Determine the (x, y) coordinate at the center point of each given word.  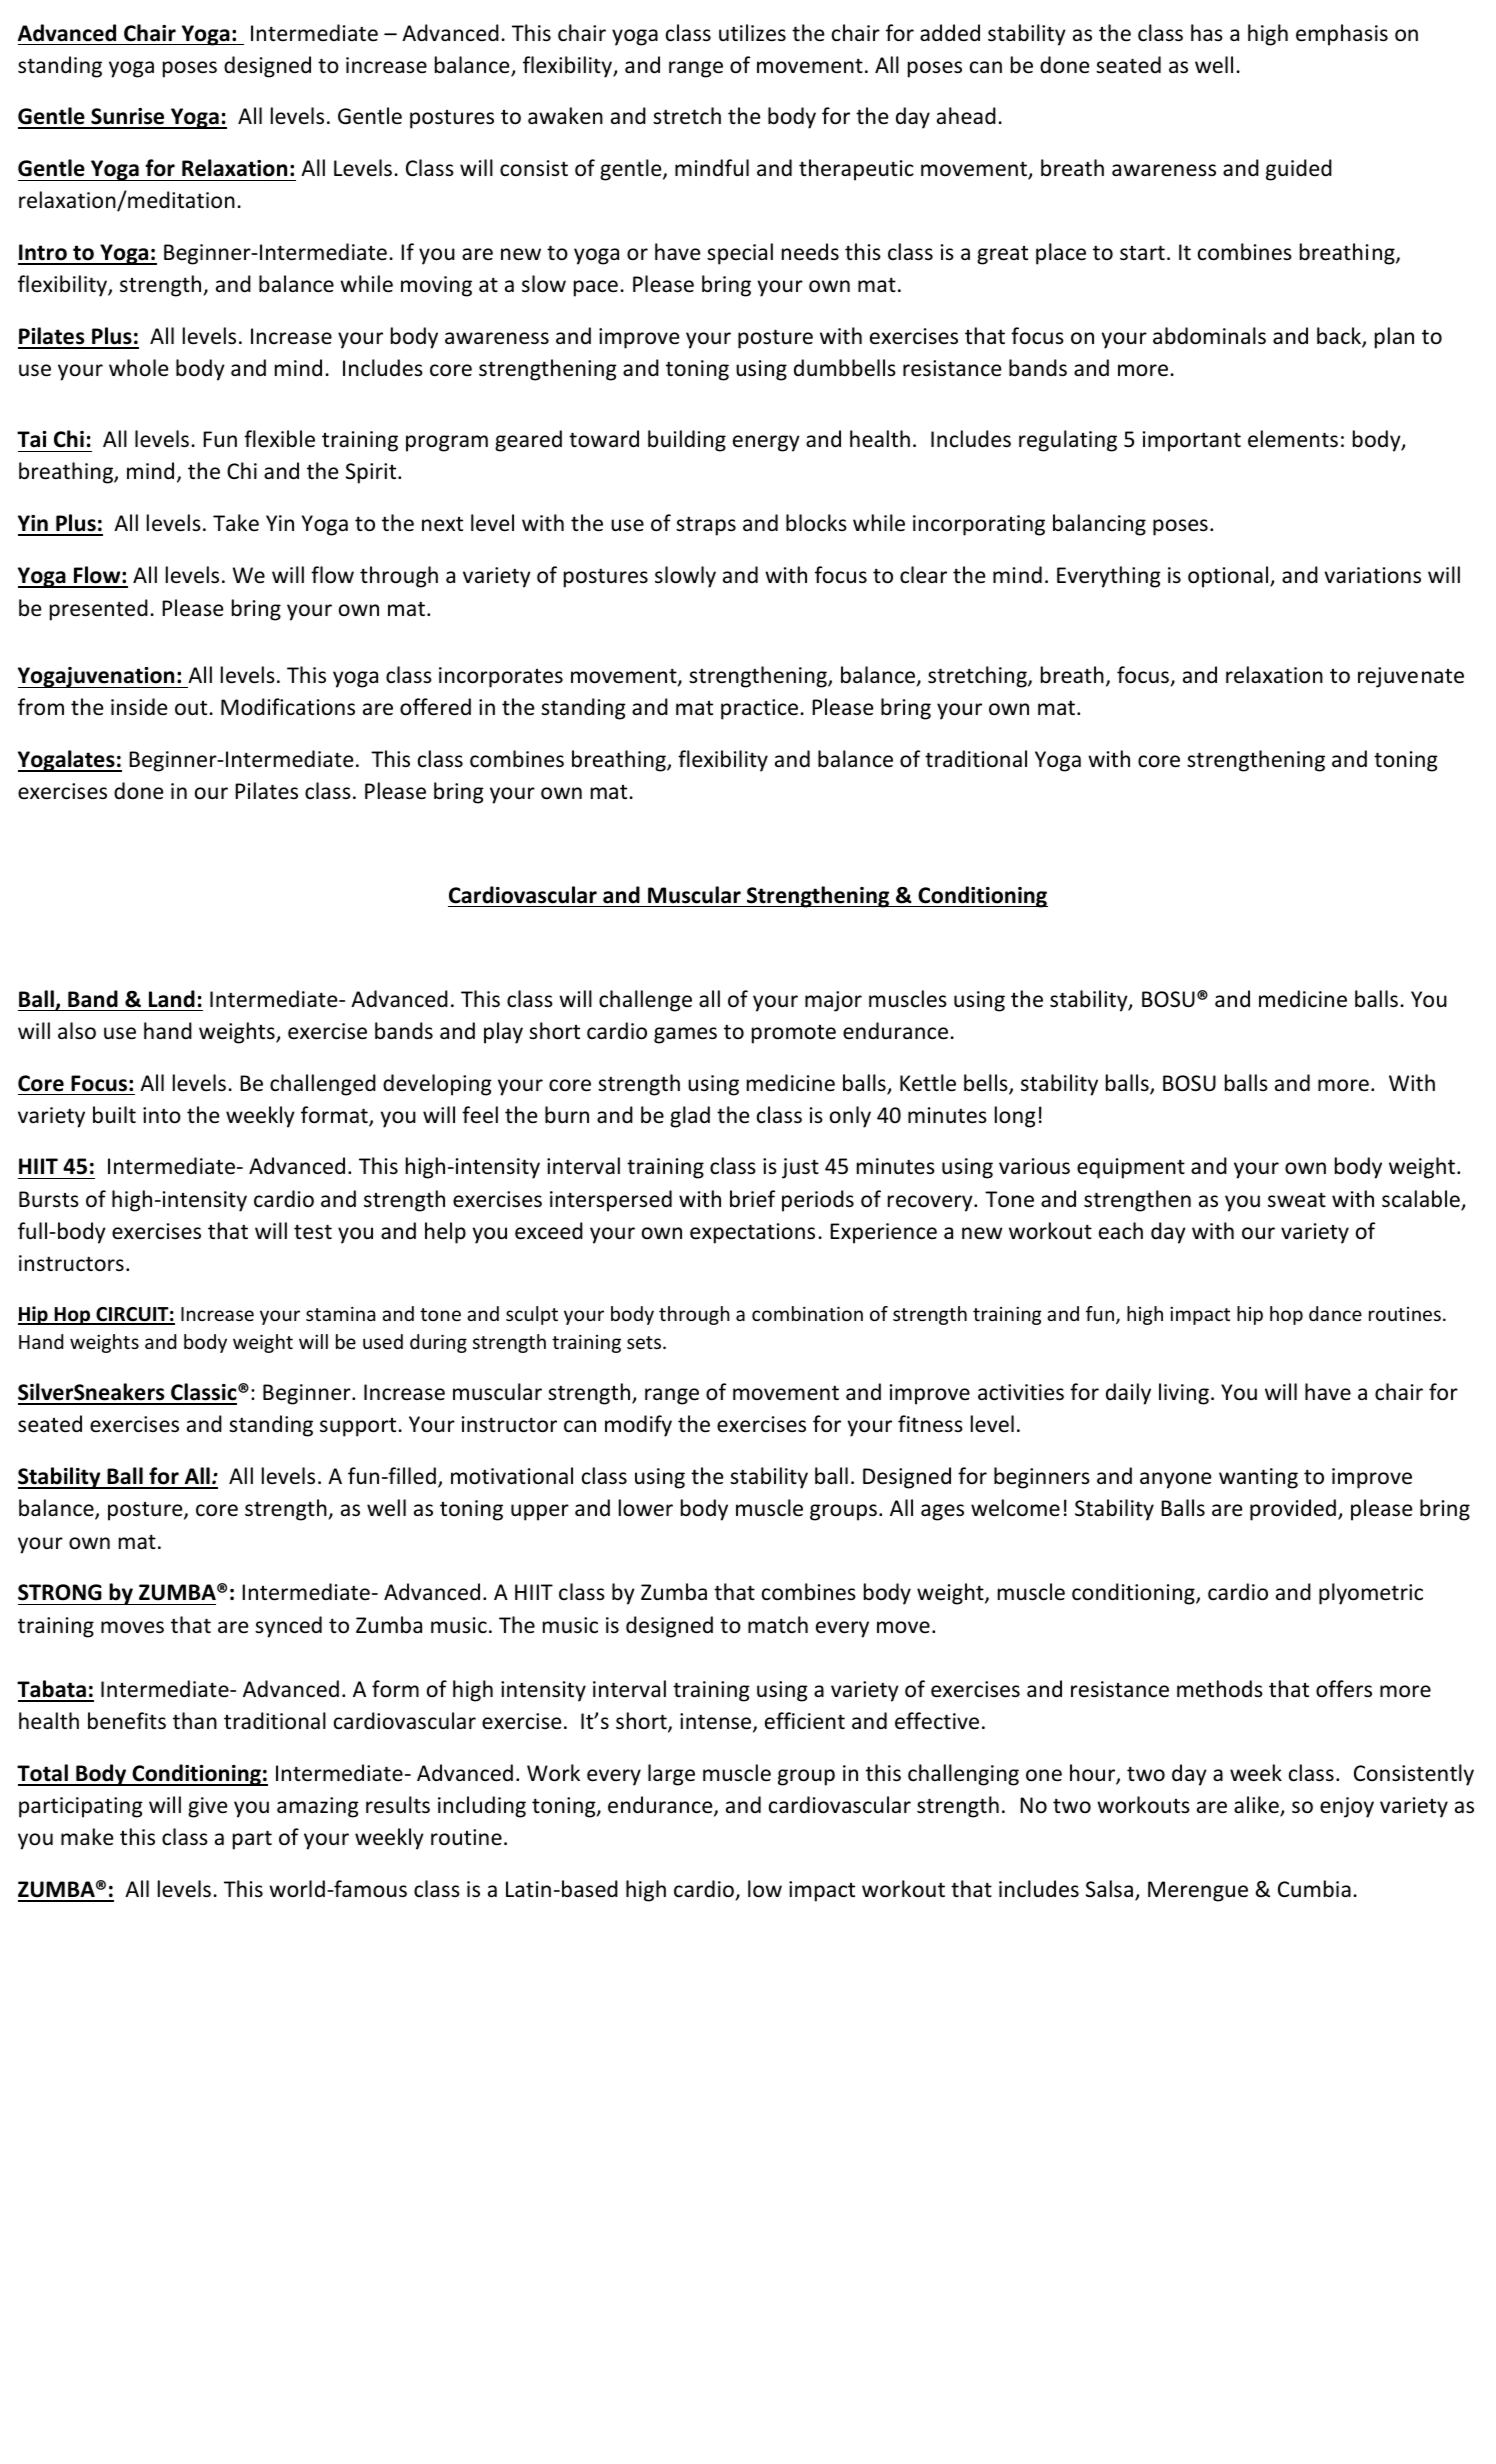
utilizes (752, 33)
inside (139, 707)
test (313, 1232)
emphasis (1342, 35)
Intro (43, 254)
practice (759, 709)
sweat (1297, 1200)
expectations (752, 1233)
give (208, 1807)
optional (1229, 577)
